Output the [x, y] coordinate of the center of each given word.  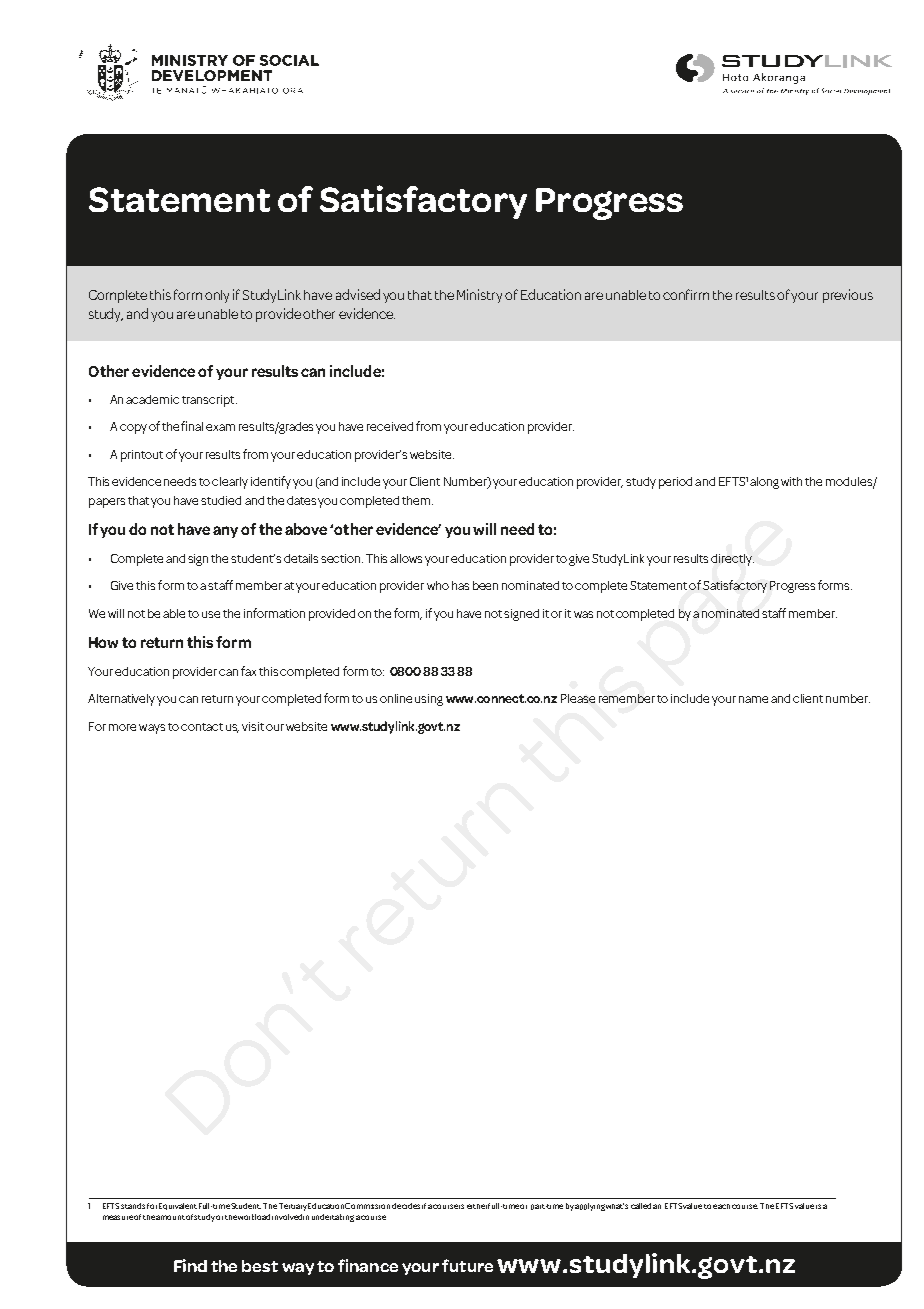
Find [190, 1265]
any [225, 532]
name [753, 699]
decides [406, 1206]
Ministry [479, 296]
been [485, 585]
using [429, 700]
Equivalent [178, 1206]
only [217, 296]
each [721, 1206]
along [764, 483]
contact [202, 727]
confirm [686, 294]
